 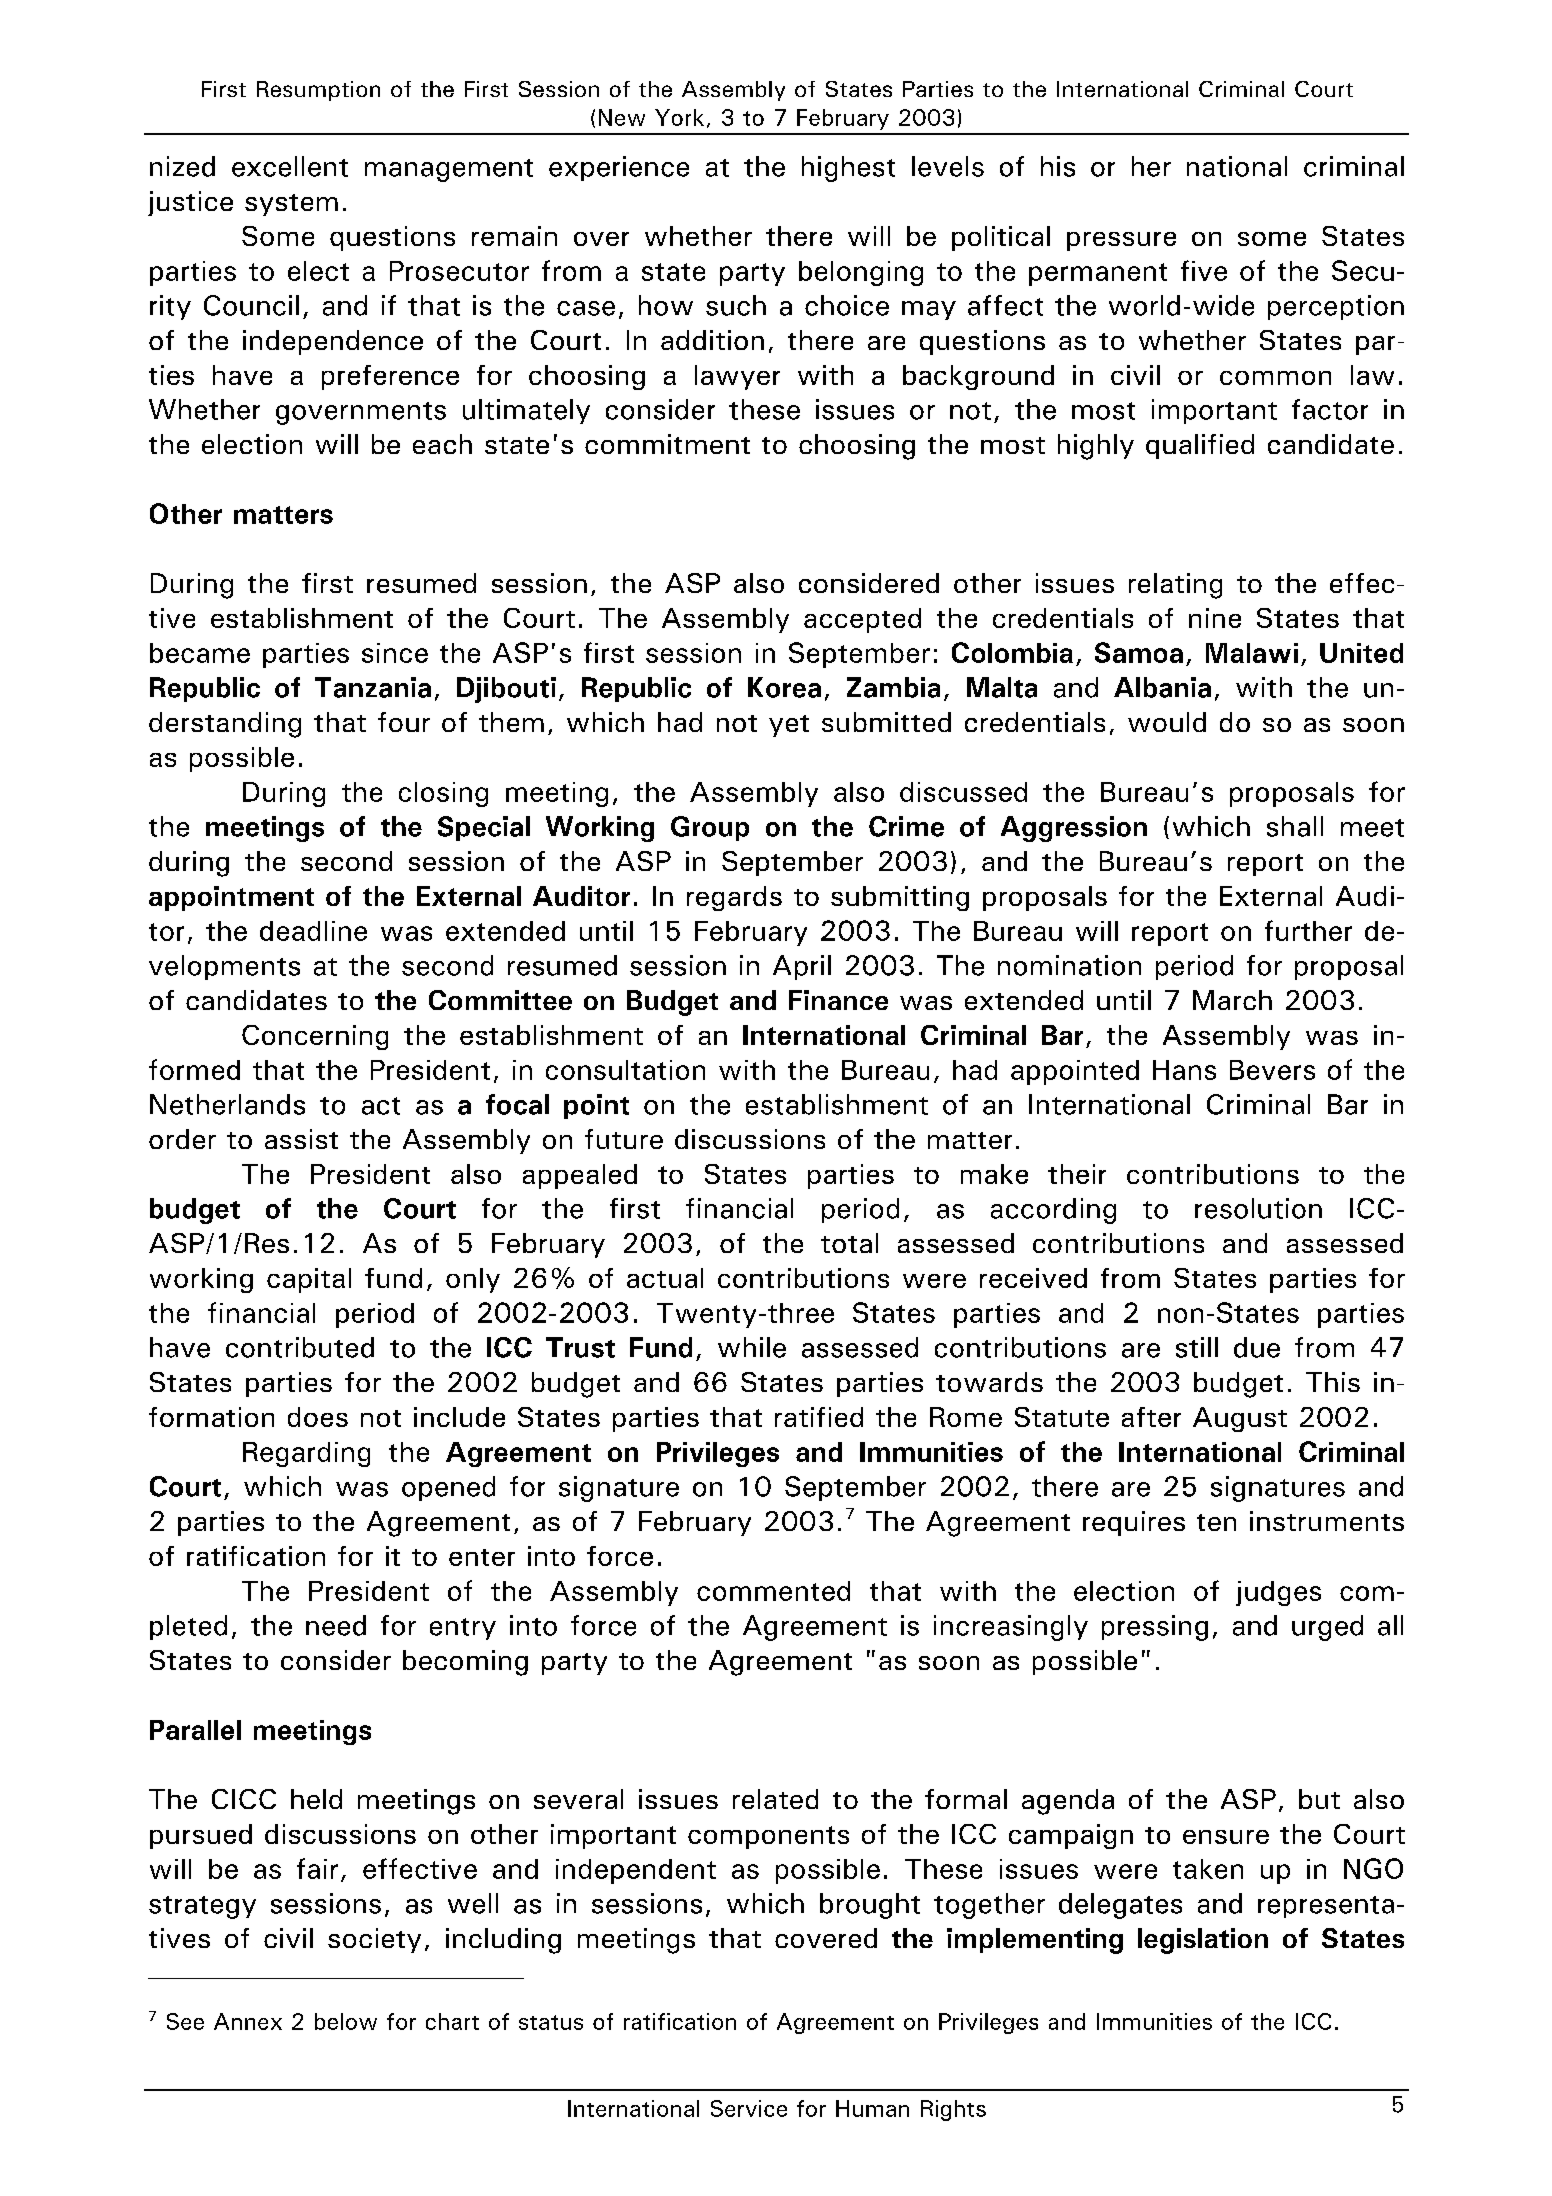 I want to click on highest, so click(x=848, y=169).
